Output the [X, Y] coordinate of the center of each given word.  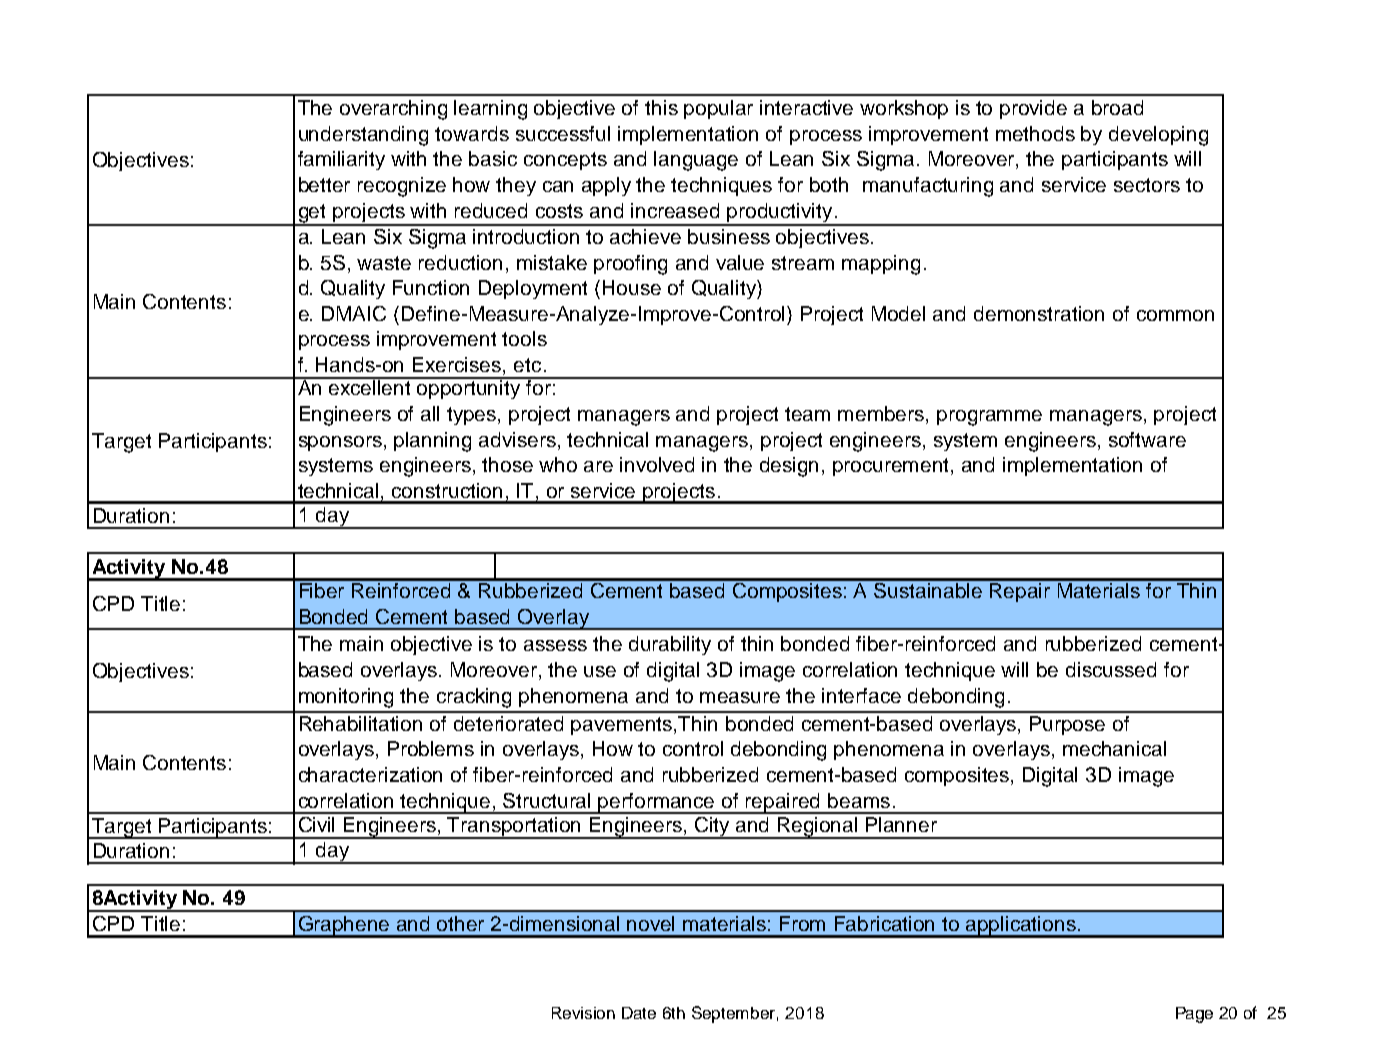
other [460, 923]
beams [859, 800]
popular [718, 109]
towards [472, 133]
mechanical [1114, 748]
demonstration [1039, 313]
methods [1035, 133]
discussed [1111, 669]
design [789, 467]
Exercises [458, 366]
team [807, 414]
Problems [431, 748]
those [507, 464]
